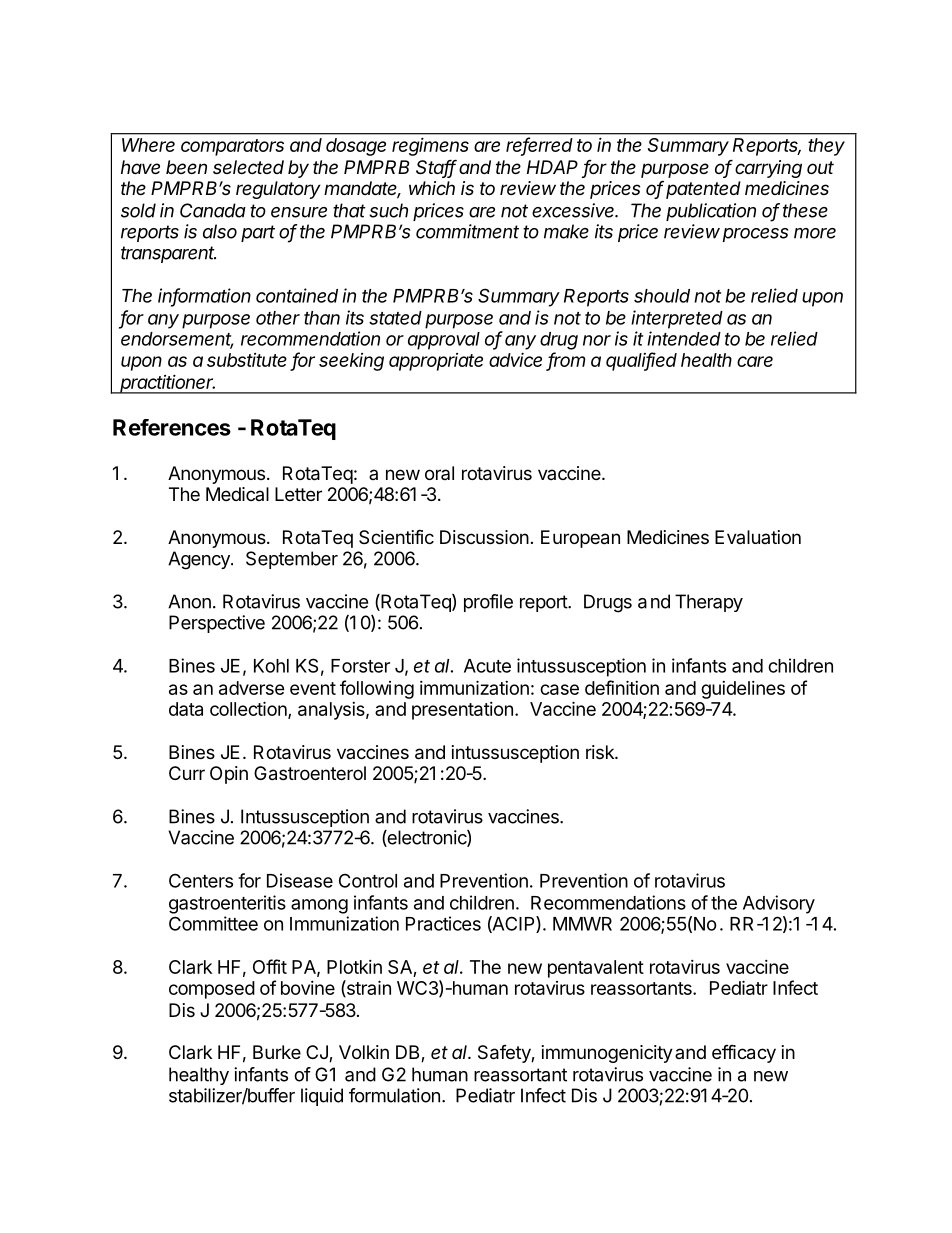 This image has width=952, height=1233. I want to click on profile, so click(488, 603).
